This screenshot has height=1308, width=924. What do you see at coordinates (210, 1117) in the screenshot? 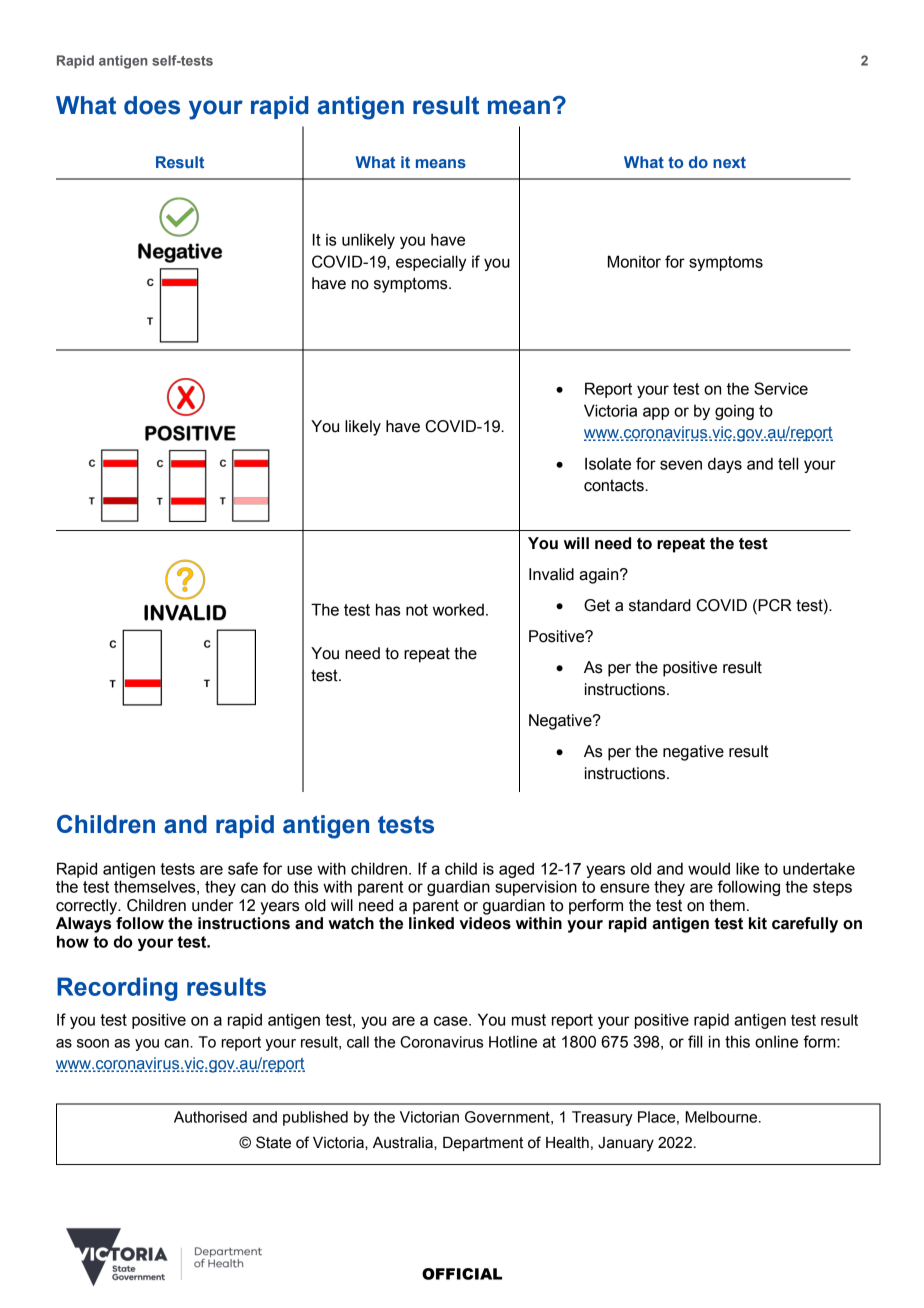
I see `Authorised` at bounding box center [210, 1117].
